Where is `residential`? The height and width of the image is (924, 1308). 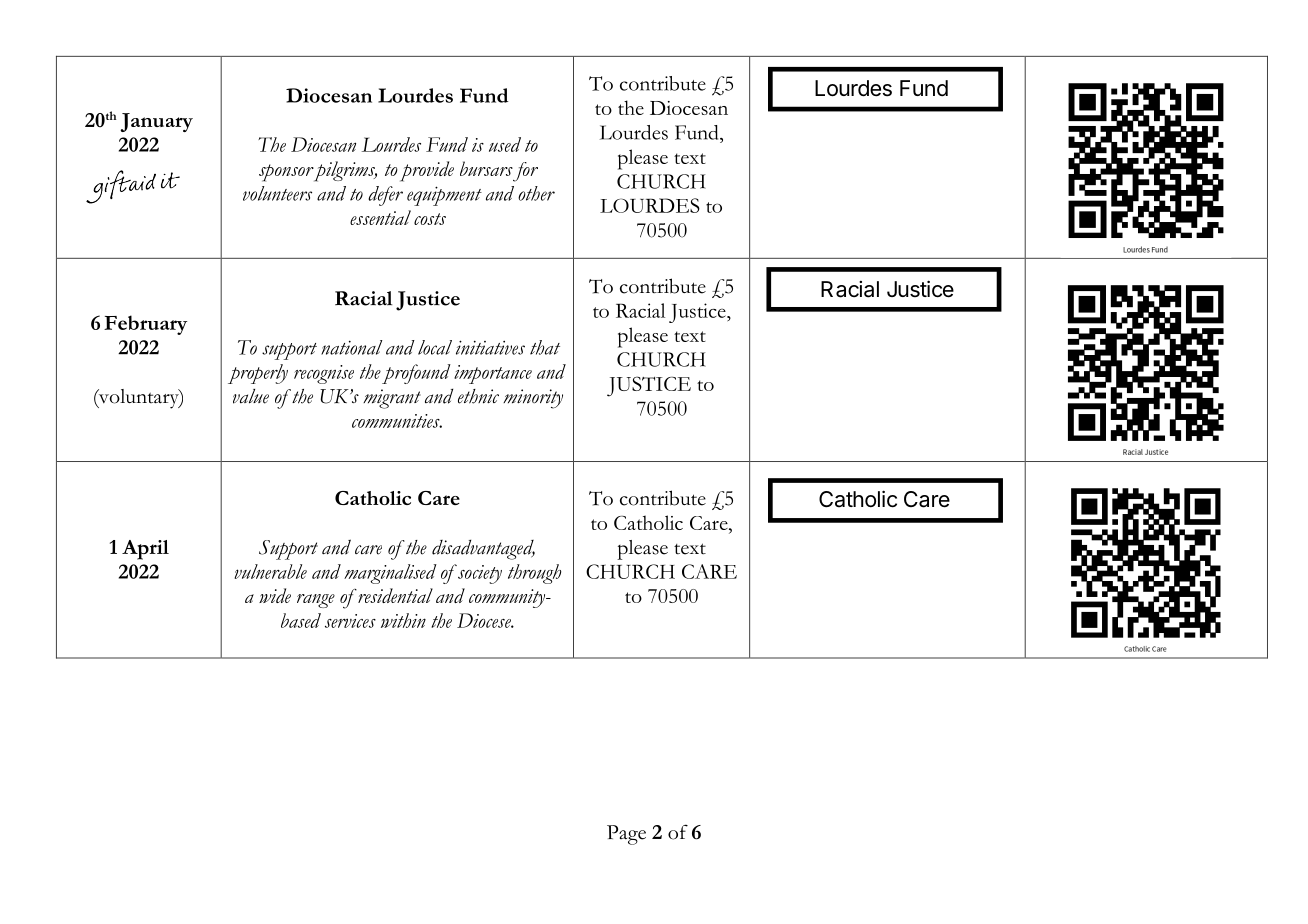
residential is located at coordinates (394, 595).
